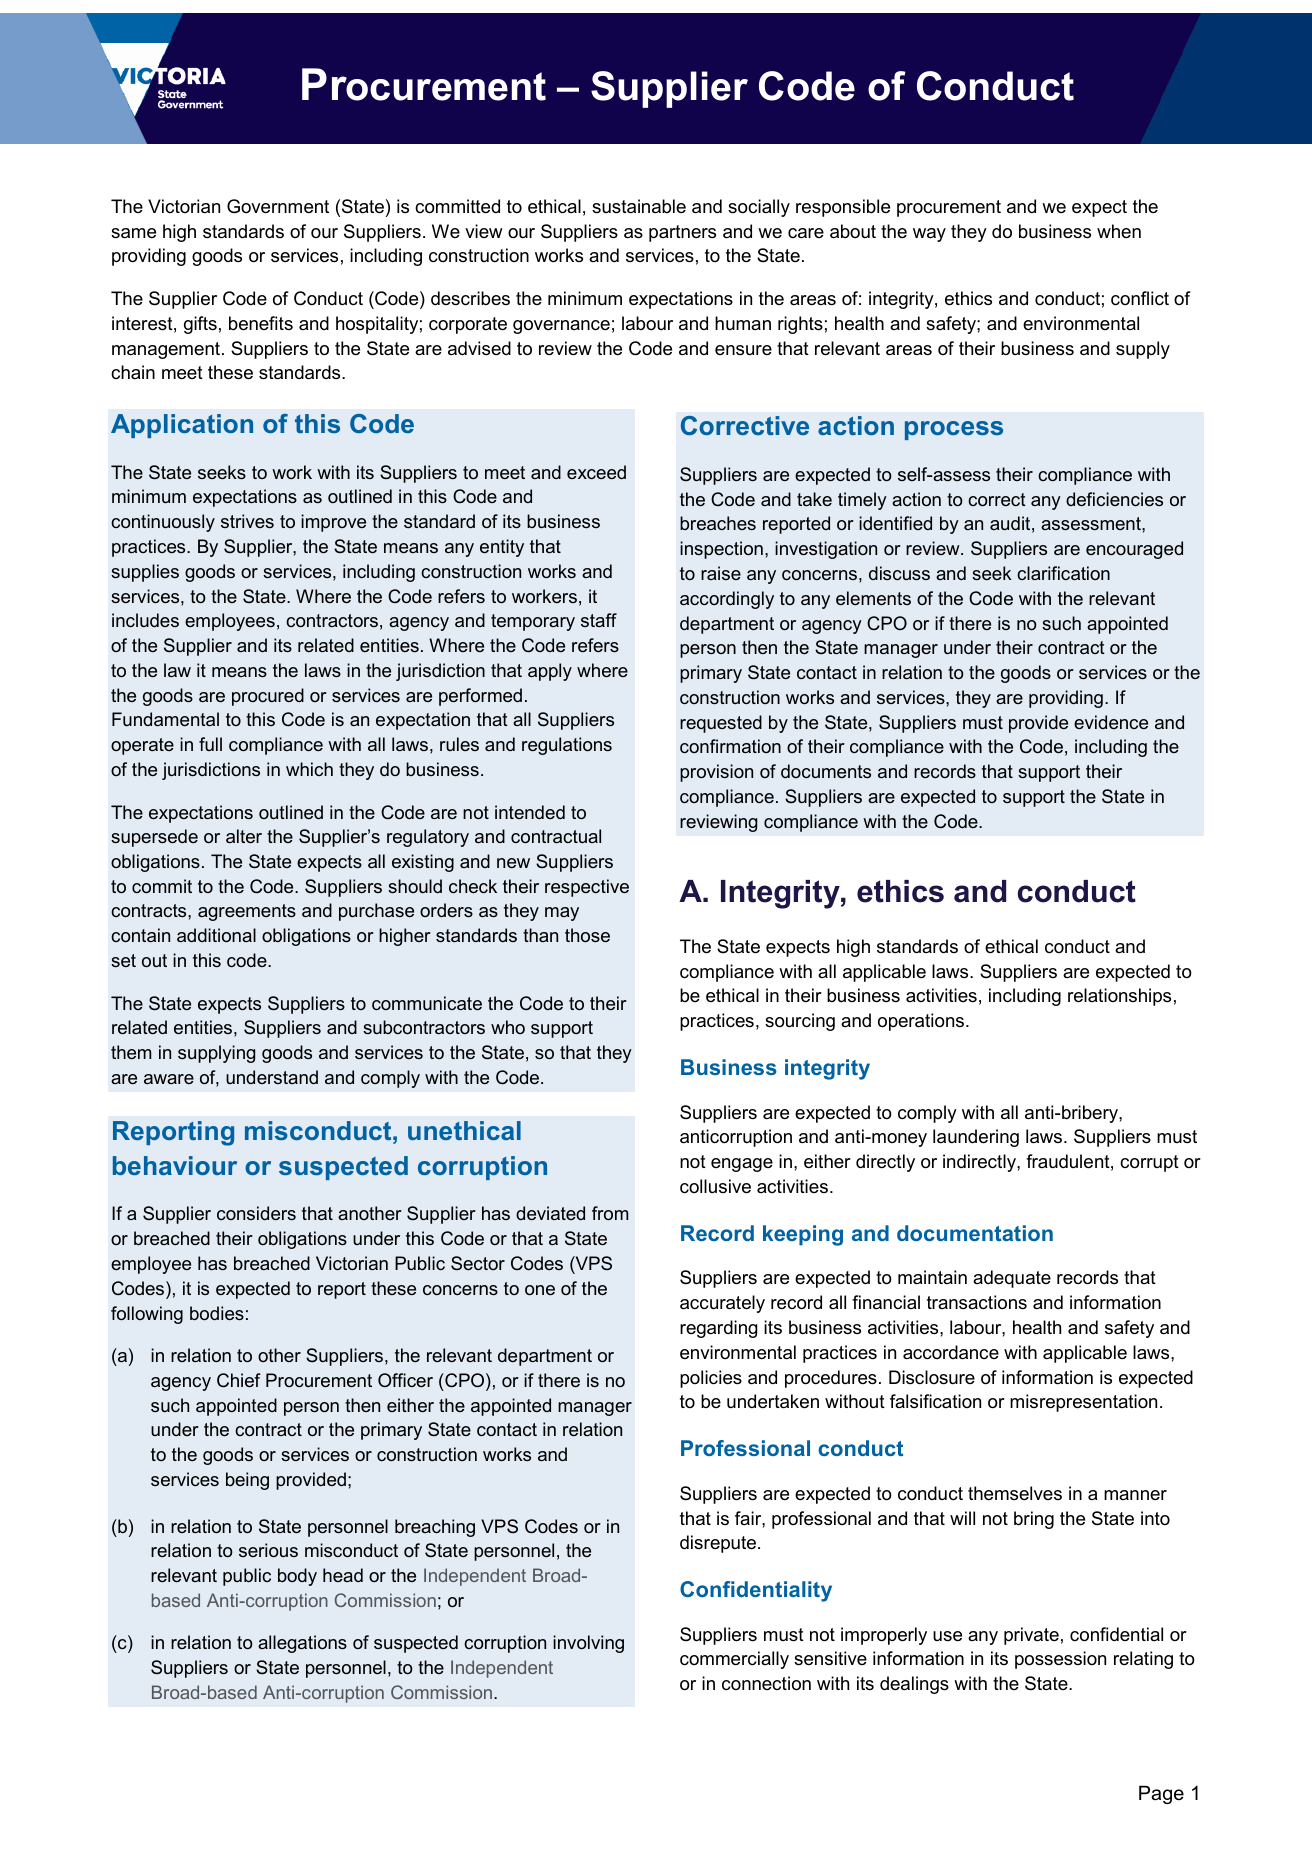 This screenshot has height=1856, width=1312. Describe the element at coordinates (1119, 231) in the screenshot. I see `when` at that location.
